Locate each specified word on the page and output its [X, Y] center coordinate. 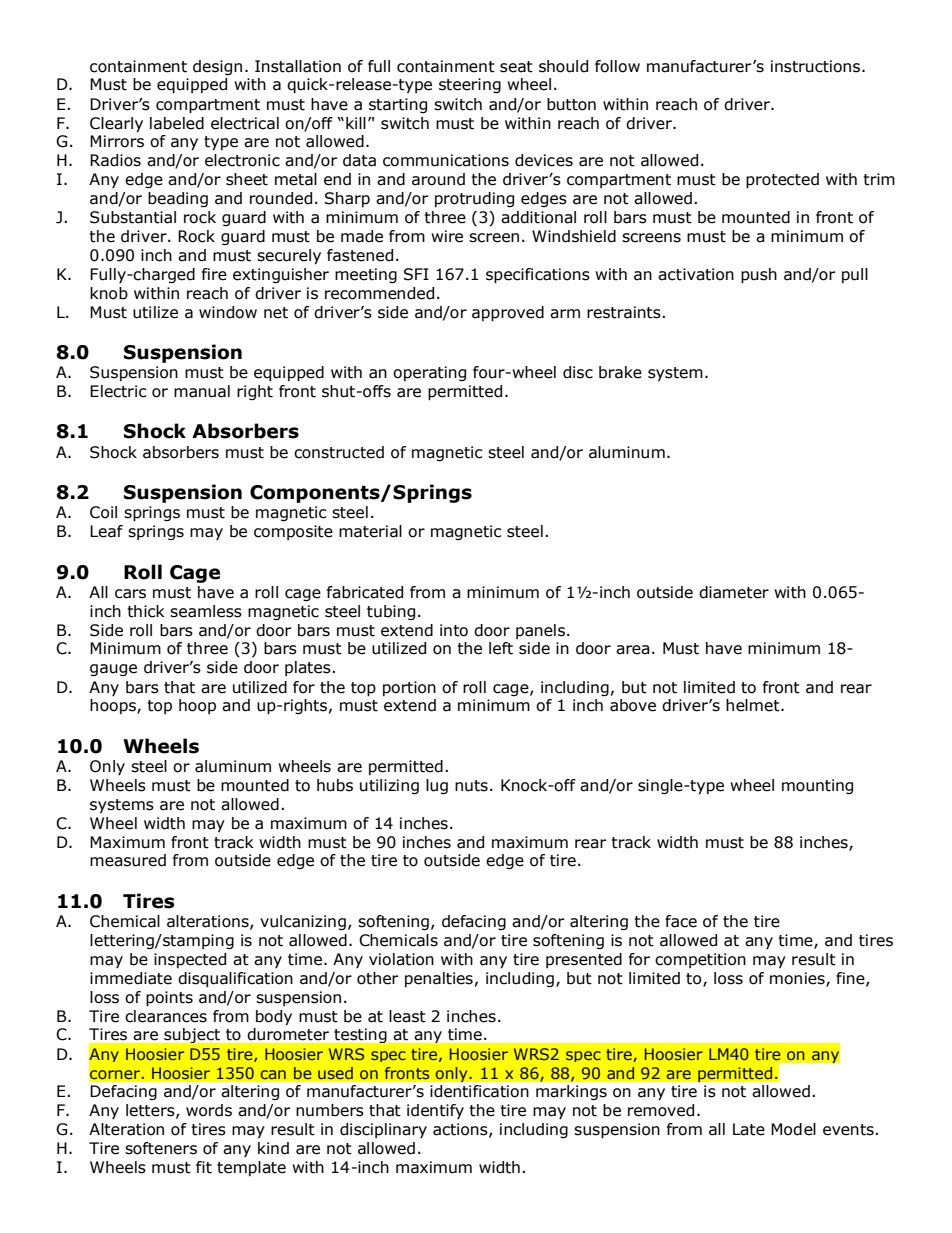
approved [508, 314]
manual [202, 391]
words [209, 1110]
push [759, 276]
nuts [471, 786]
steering [470, 85]
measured [128, 860]
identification [479, 1091]
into [454, 630]
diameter [734, 592]
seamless [206, 611]
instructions [817, 66]
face [681, 921]
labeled [177, 123]
